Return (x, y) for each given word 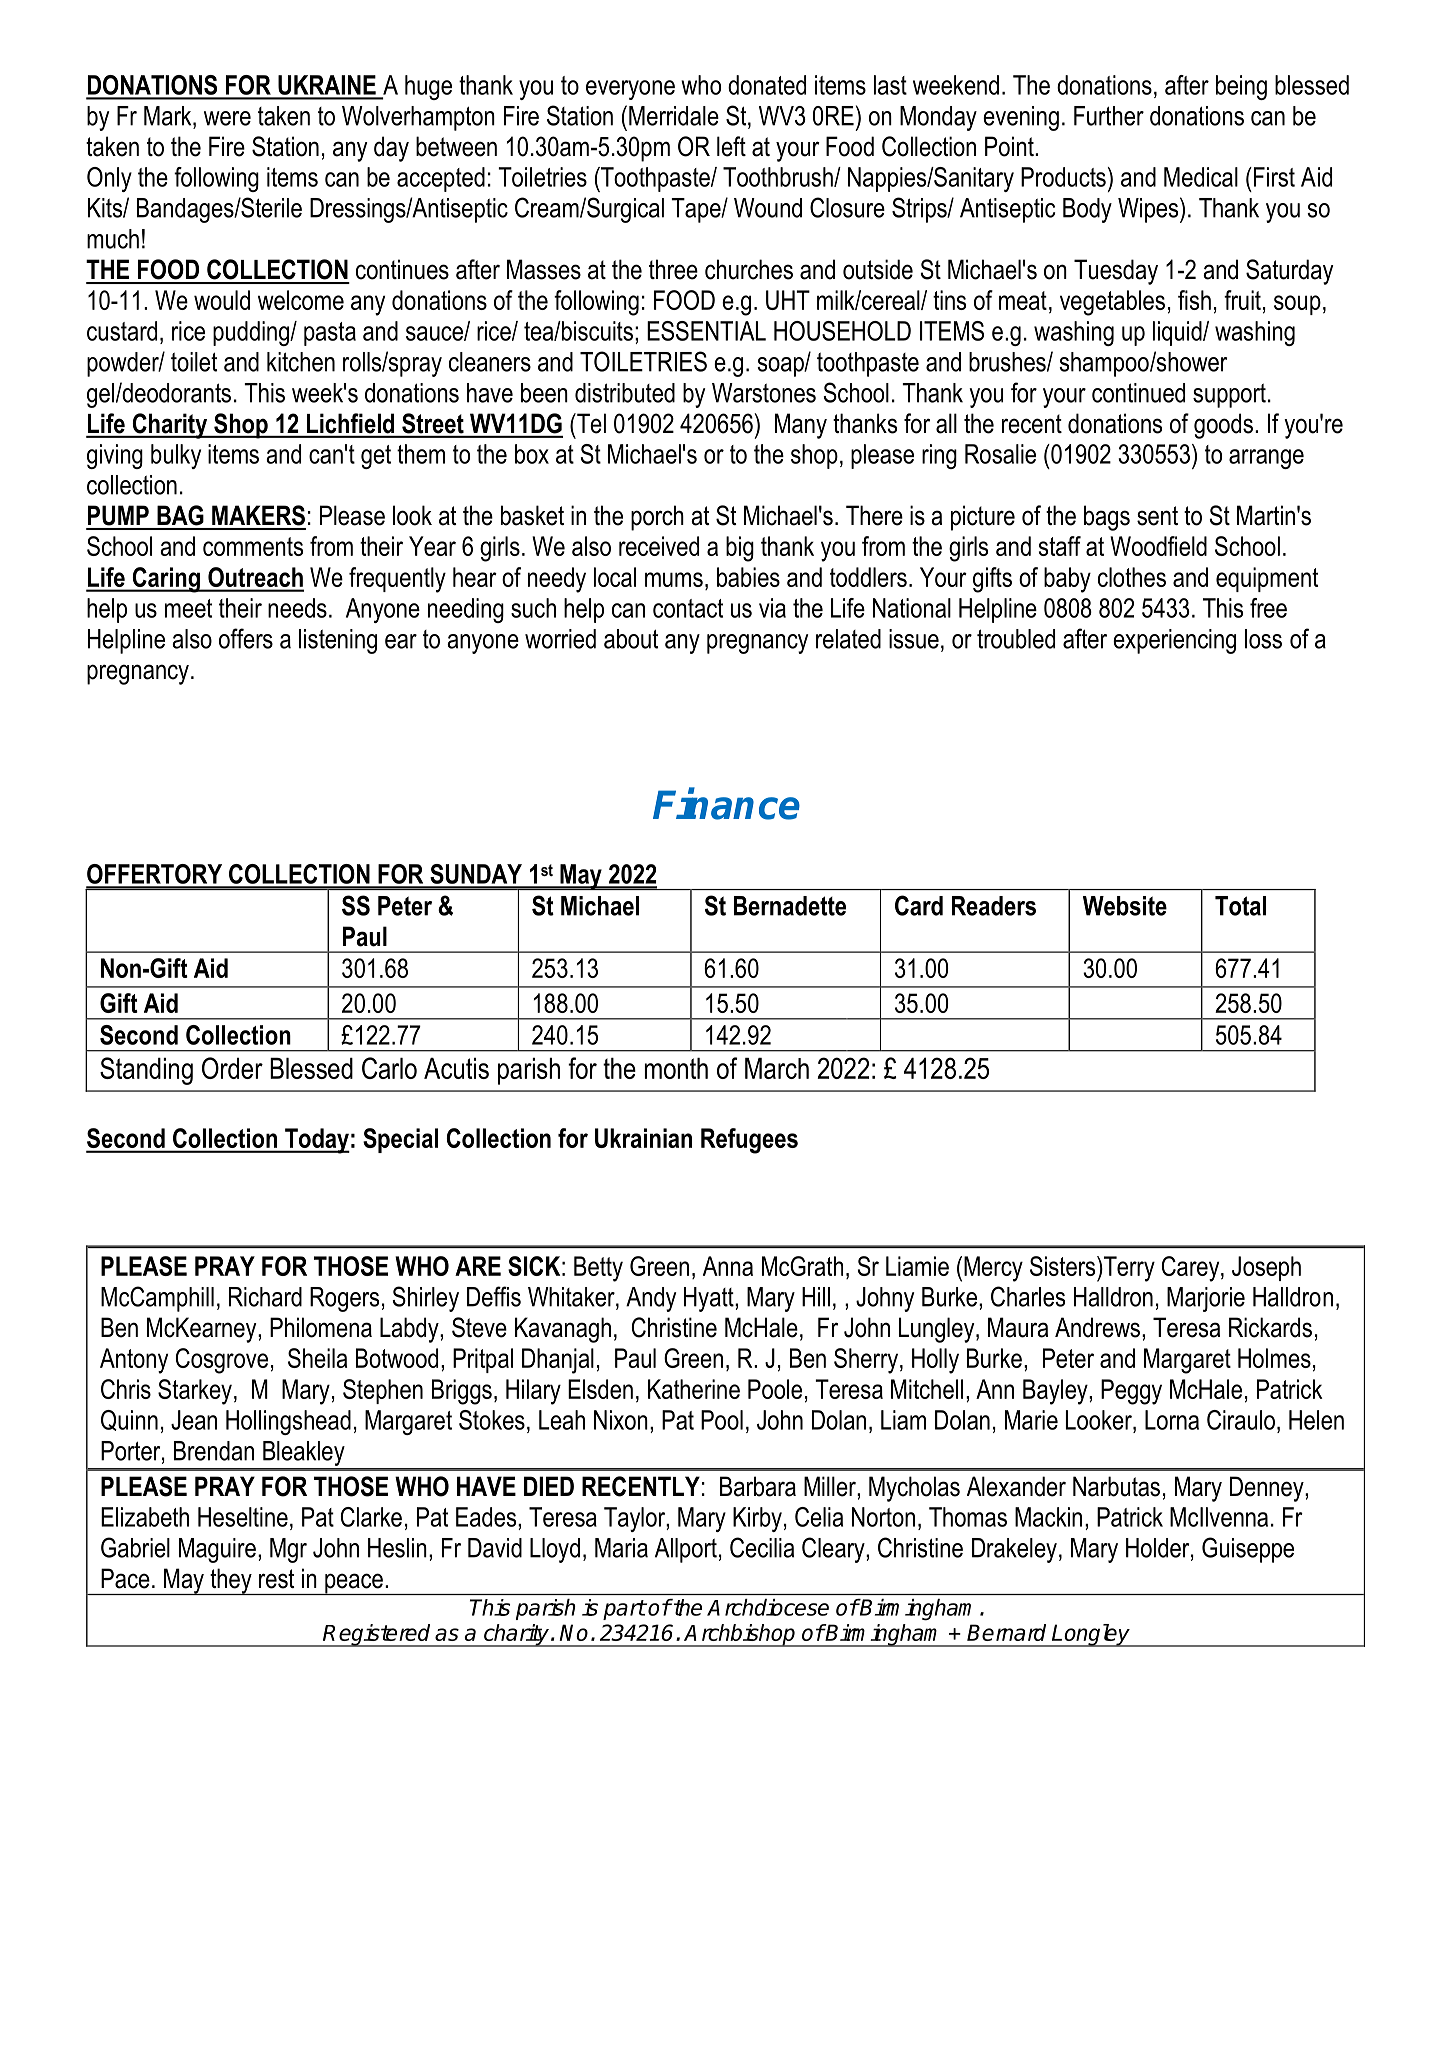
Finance (726, 804)
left (731, 146)
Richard (265, 1297)
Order (232, 1068)
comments (253, 546)
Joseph (1266, 1268)
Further (1109, 116)
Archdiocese (768, 1607)
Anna (728, 1266)
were (227, 118)
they (231, 1581)
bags (1107, 518)
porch (657, 518)
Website (1125, 906)
